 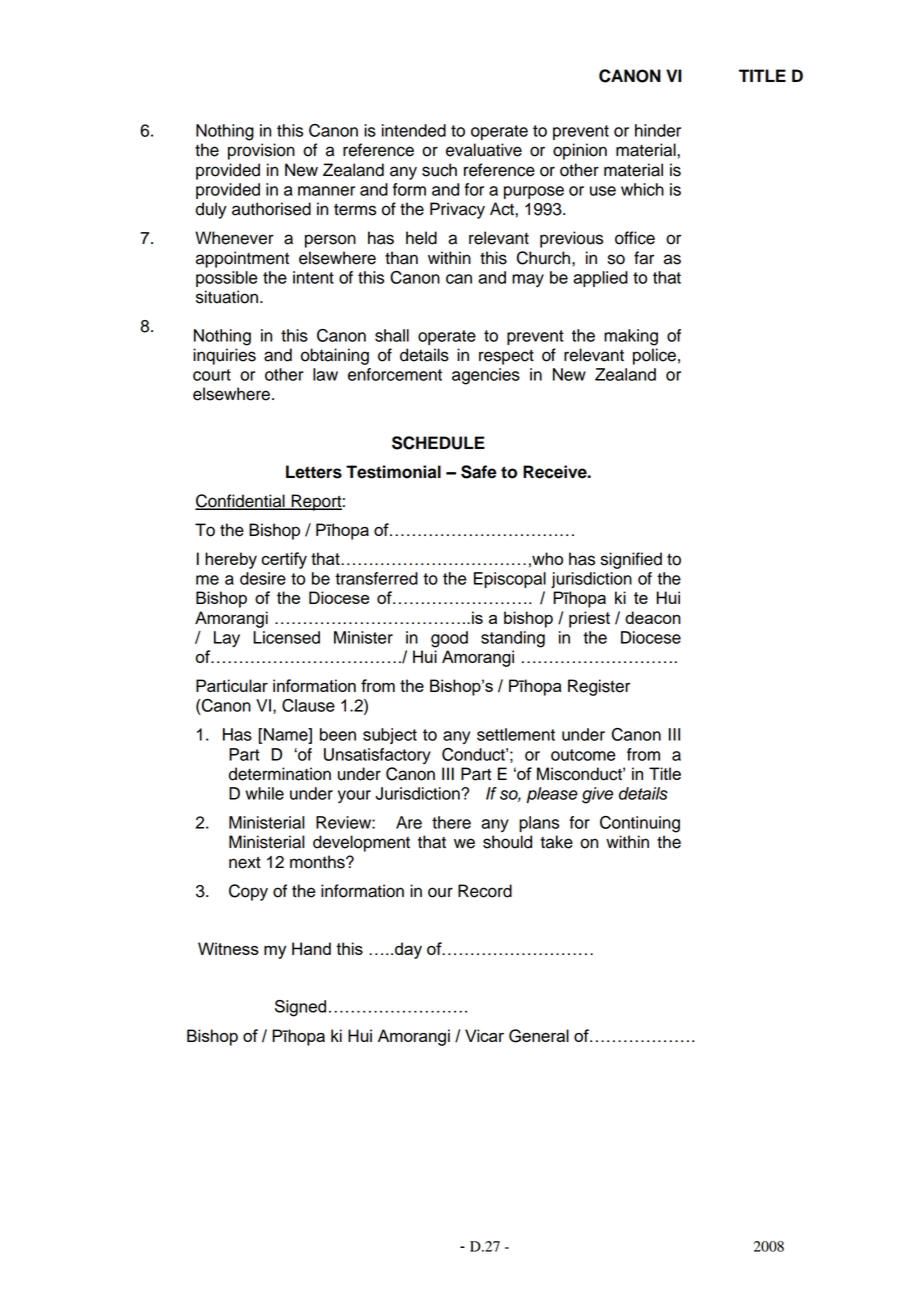 I want to click on Vicar, so click(x=484, y=1035).
